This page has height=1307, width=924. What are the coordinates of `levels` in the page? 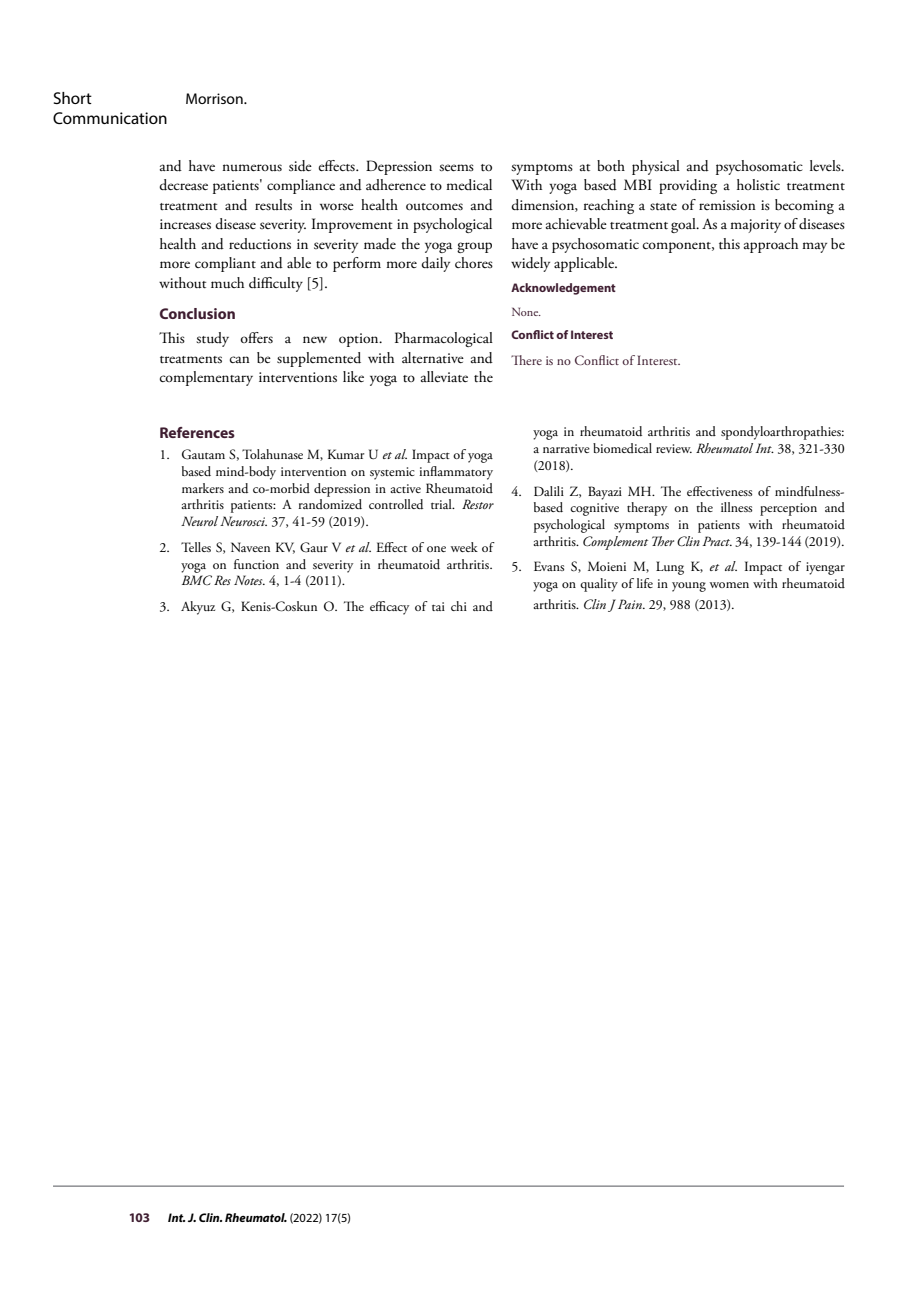 It's located at (826, 165).
